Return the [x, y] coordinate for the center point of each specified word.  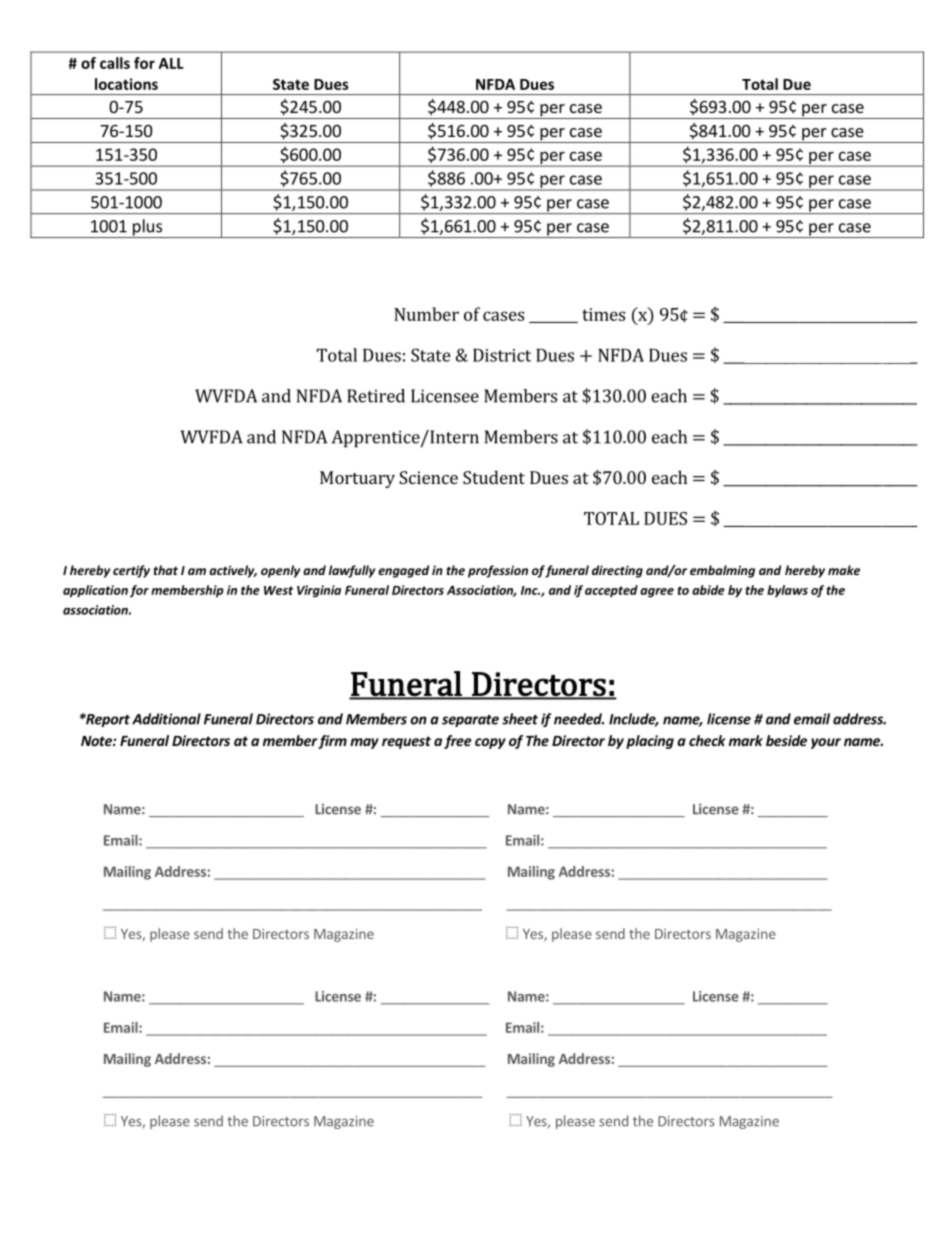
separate [470, 721]
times [603, 314]
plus [147, 228]
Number [426, 314]
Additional [166, 719]
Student [494, 477]
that [165, 570]
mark [746, 740]
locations [126, 84]
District [502, 355]
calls [115, 63]
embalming [722, 571]
